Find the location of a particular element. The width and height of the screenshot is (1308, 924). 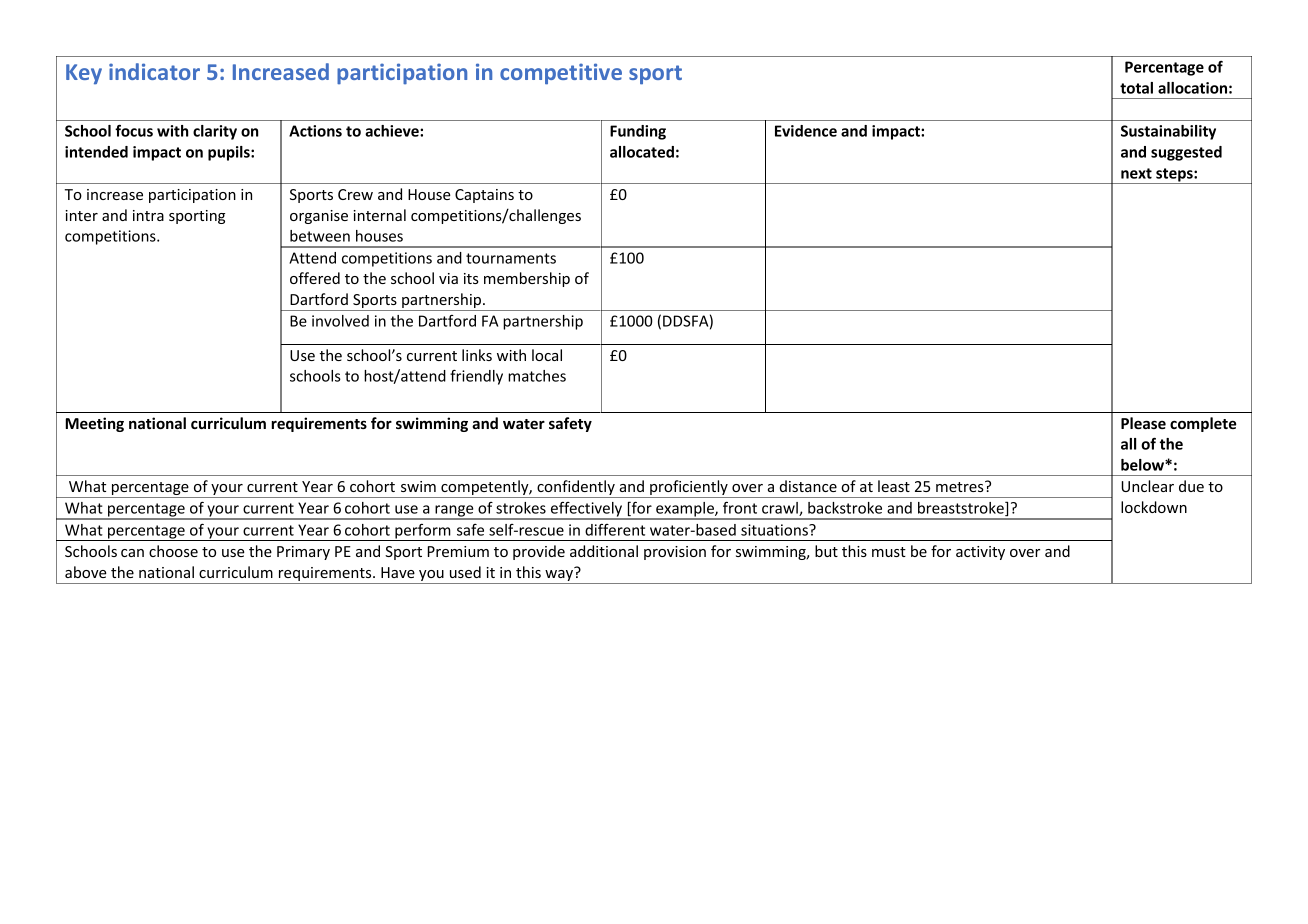

next is located at coordinates (1136, 173).
